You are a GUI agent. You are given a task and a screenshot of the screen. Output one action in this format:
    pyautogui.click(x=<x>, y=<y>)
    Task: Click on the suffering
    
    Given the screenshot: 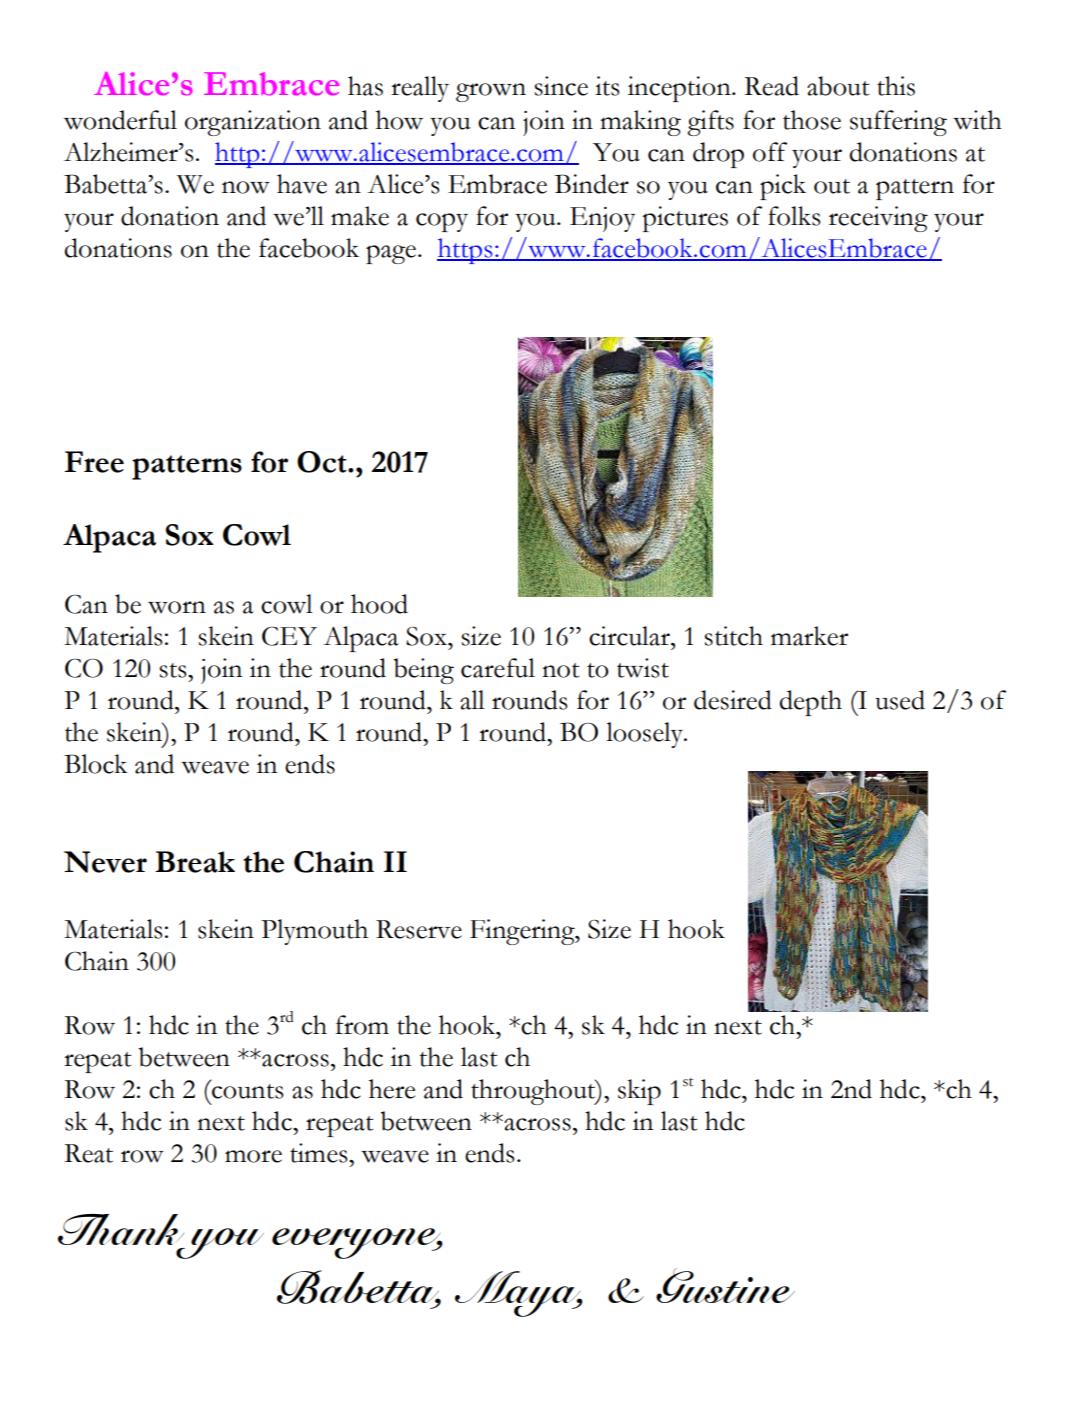 What is the action you would take?
    pyautogui.click(x=898, y=123)
